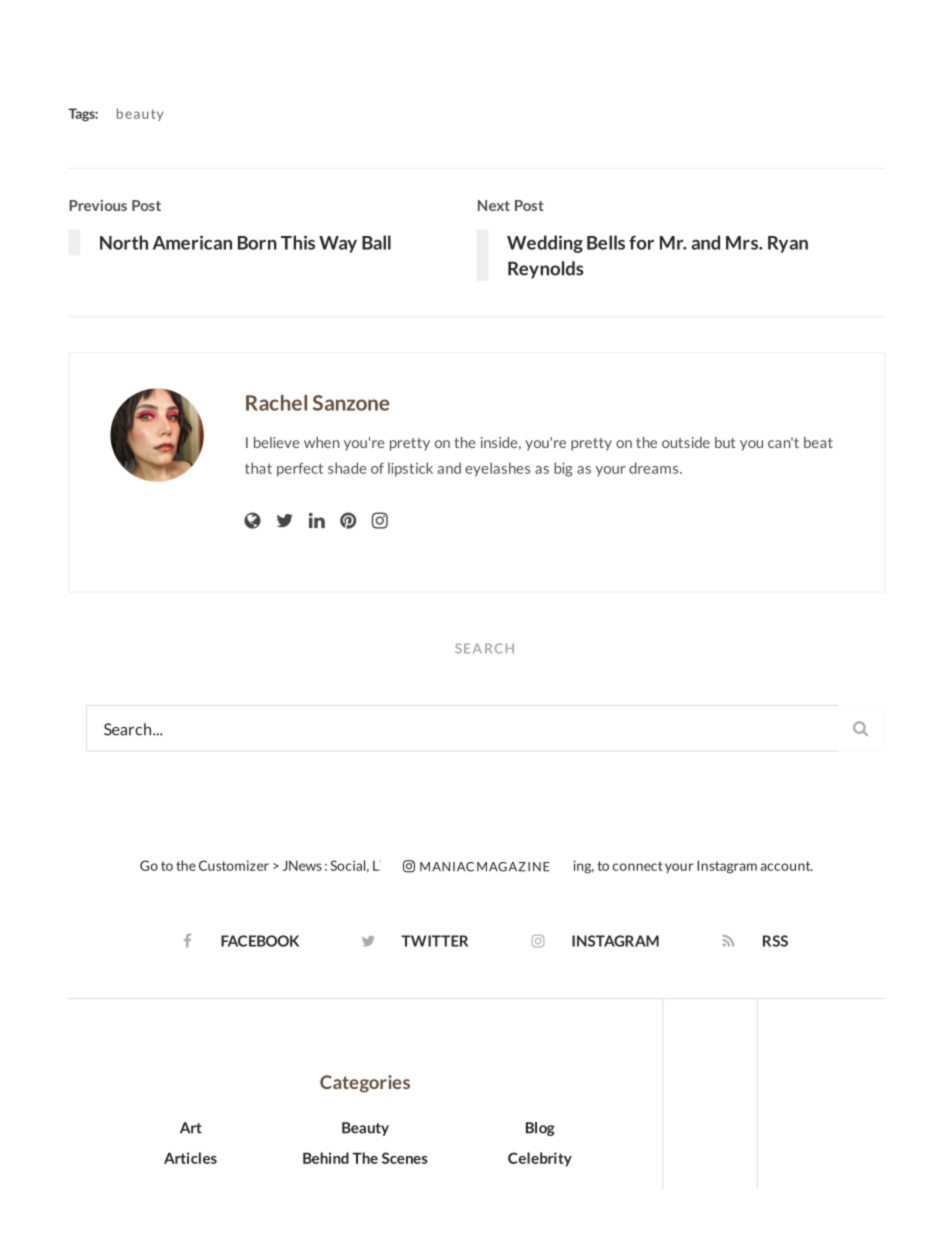 The height and width of the screenshot is (1233, 952). Describe the element at coordinates (410, 469) in the screenshot. I see `lipstick` at that location.
